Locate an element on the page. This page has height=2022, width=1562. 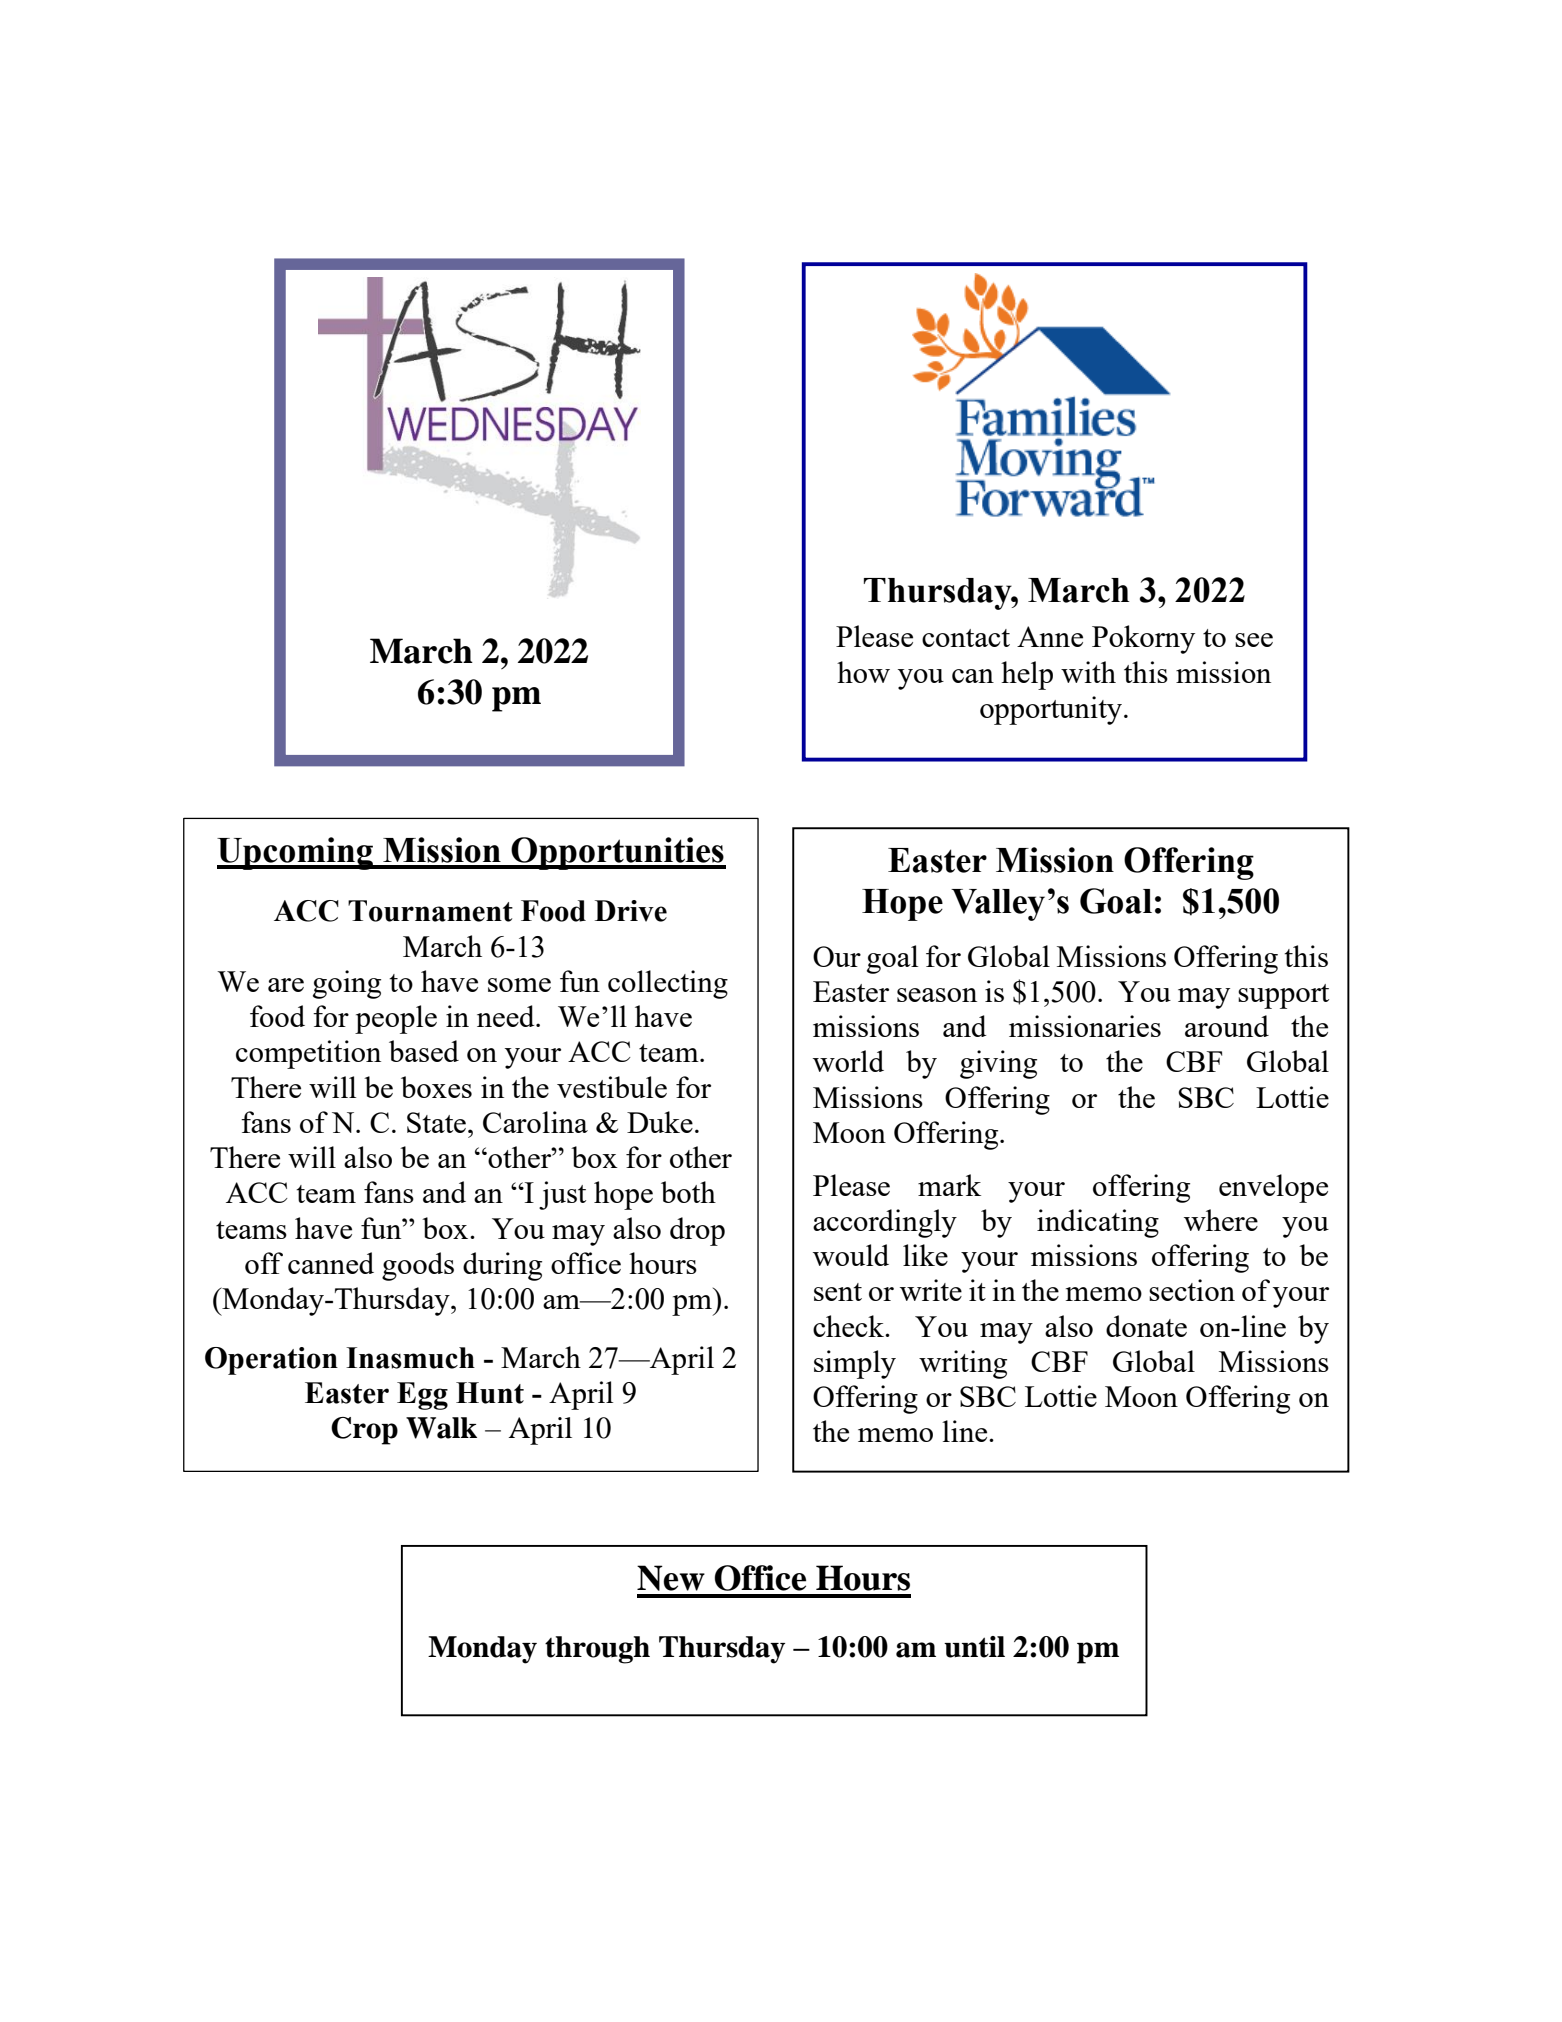
Tournament is located at coordinates (430, 911).
